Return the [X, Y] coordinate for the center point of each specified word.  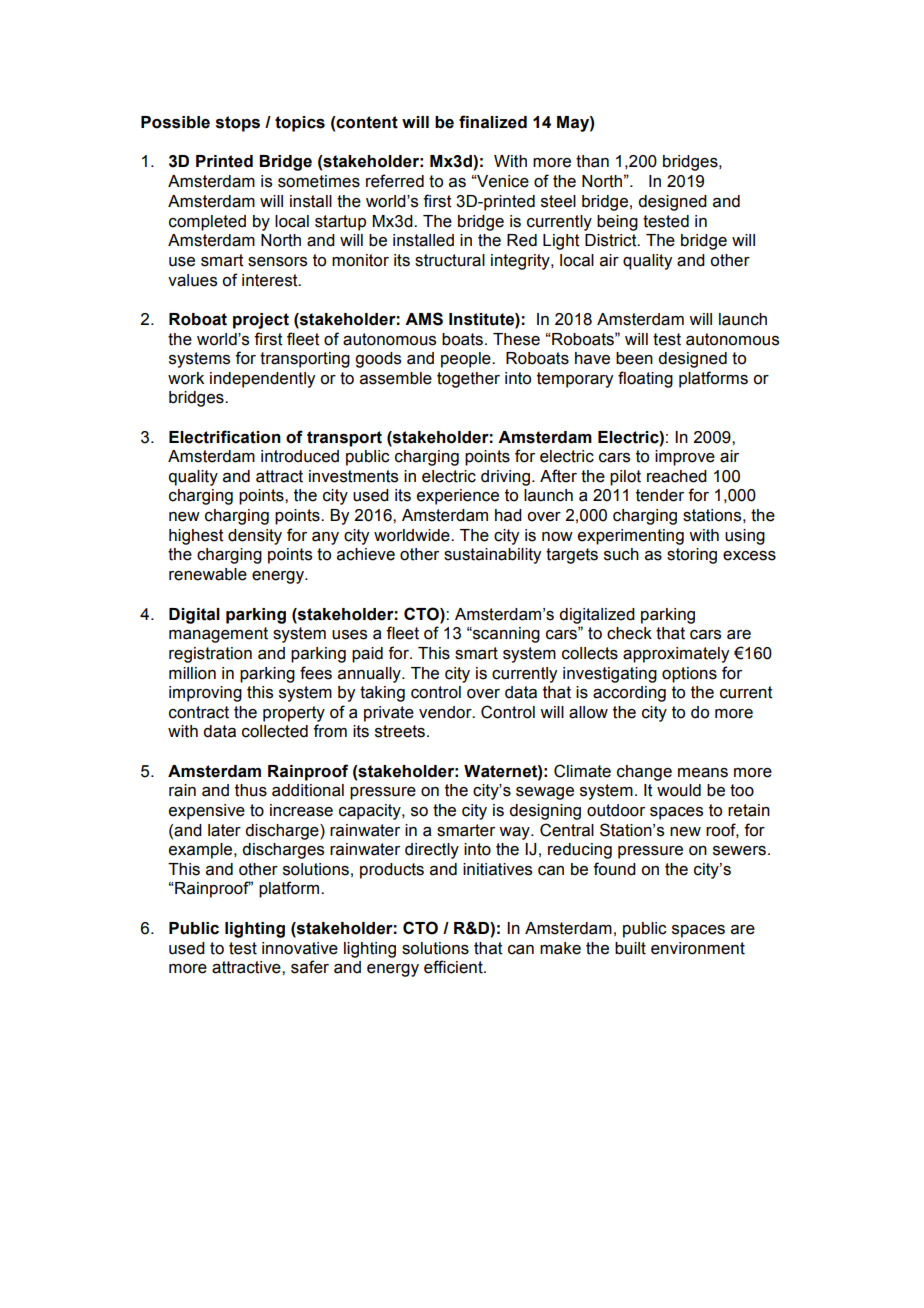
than [592, 161]
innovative [300, 948]
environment [698, 948]
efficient [454, 967]
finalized [493, 122]
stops [238, 124]
